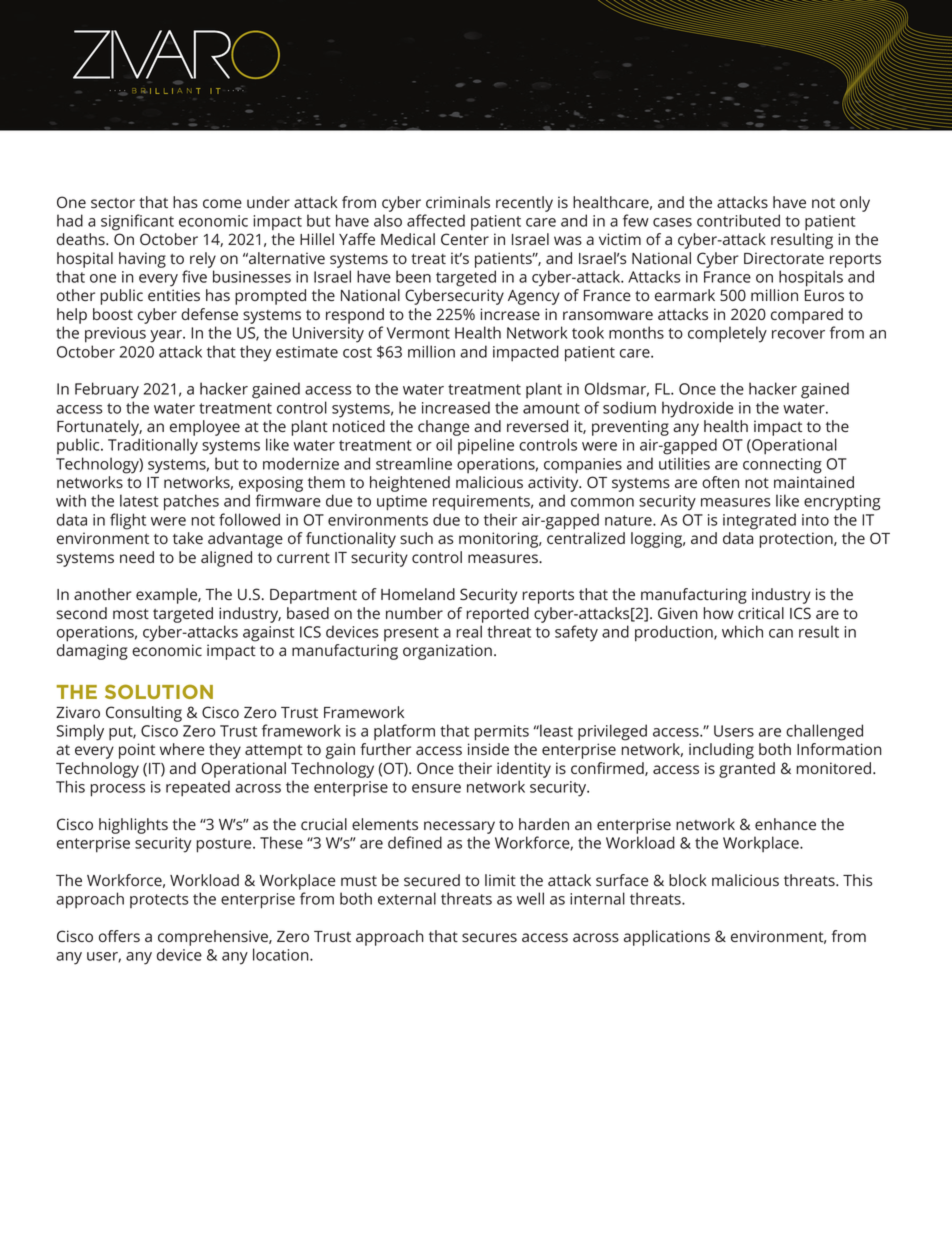 This page has width=952, height=1233. What do you see at coordinates (119, 936) in the page?
I see `offers` at bounding box center [119, 936].
